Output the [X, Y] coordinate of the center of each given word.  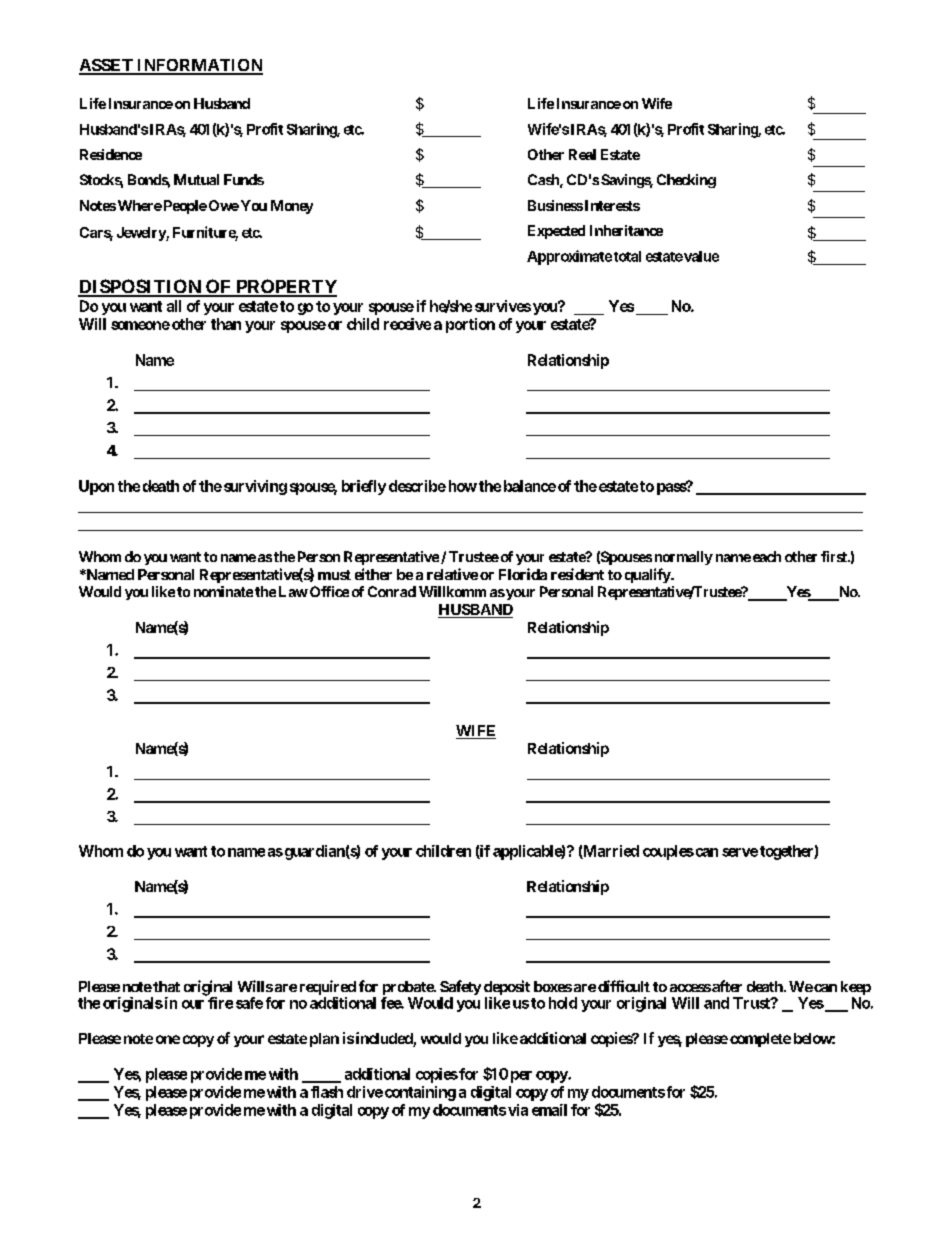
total [627, 256]
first [835, 556]
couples [668, 852]
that [165, 986]
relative [452, 574]
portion [470, 325]
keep [856, 989]
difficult [624, 986]
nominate [223, 591]
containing [420, 1093]
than [226, 324]
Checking [686, 181]
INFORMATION [199, 66]
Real [582, 154]
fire [219, 1002]
